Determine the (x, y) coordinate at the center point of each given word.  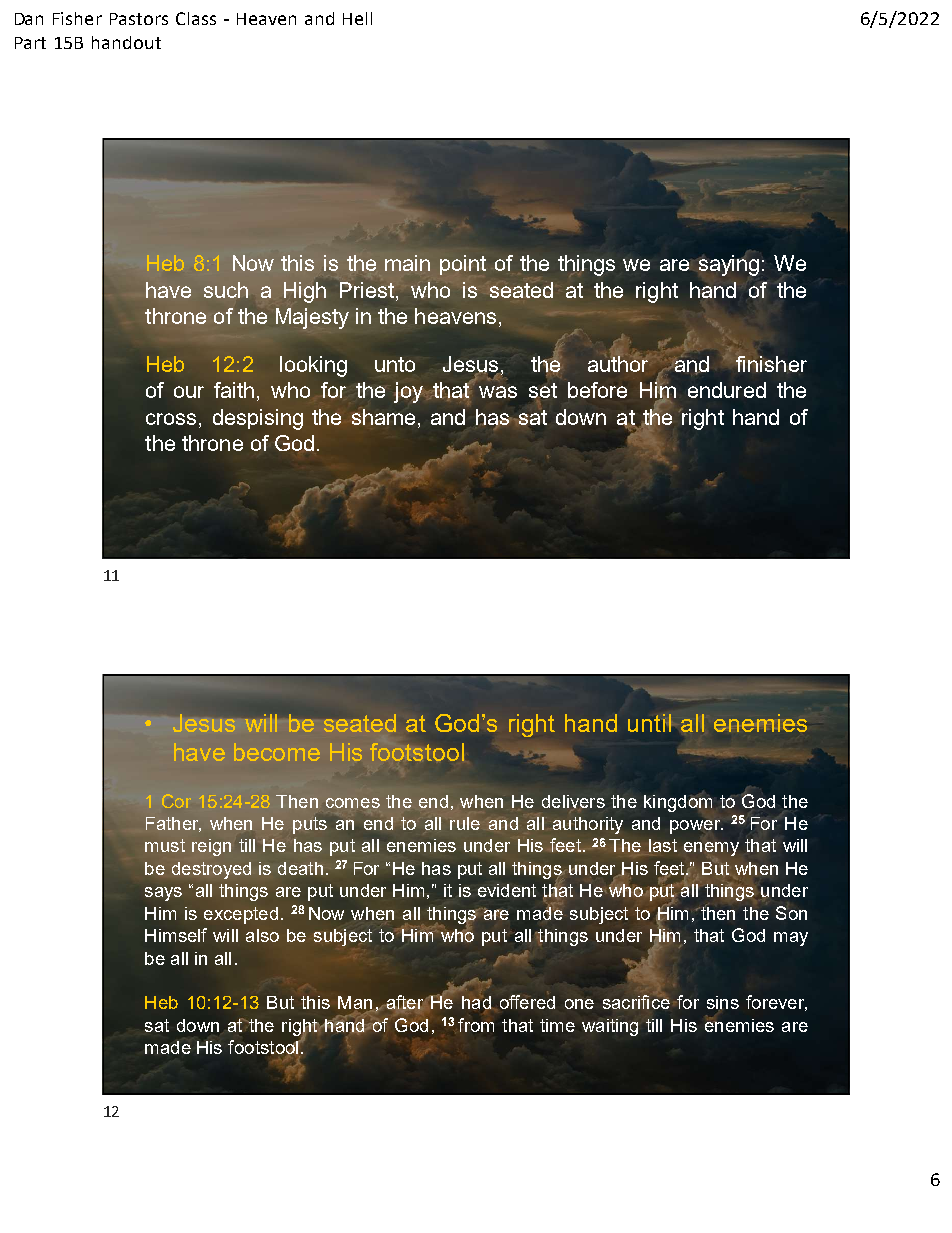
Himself (176, 935)
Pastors (139, 19)
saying (729, 265)
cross (171, 419)
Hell (357, 18)
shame (383, 417)
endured (727, 390)
